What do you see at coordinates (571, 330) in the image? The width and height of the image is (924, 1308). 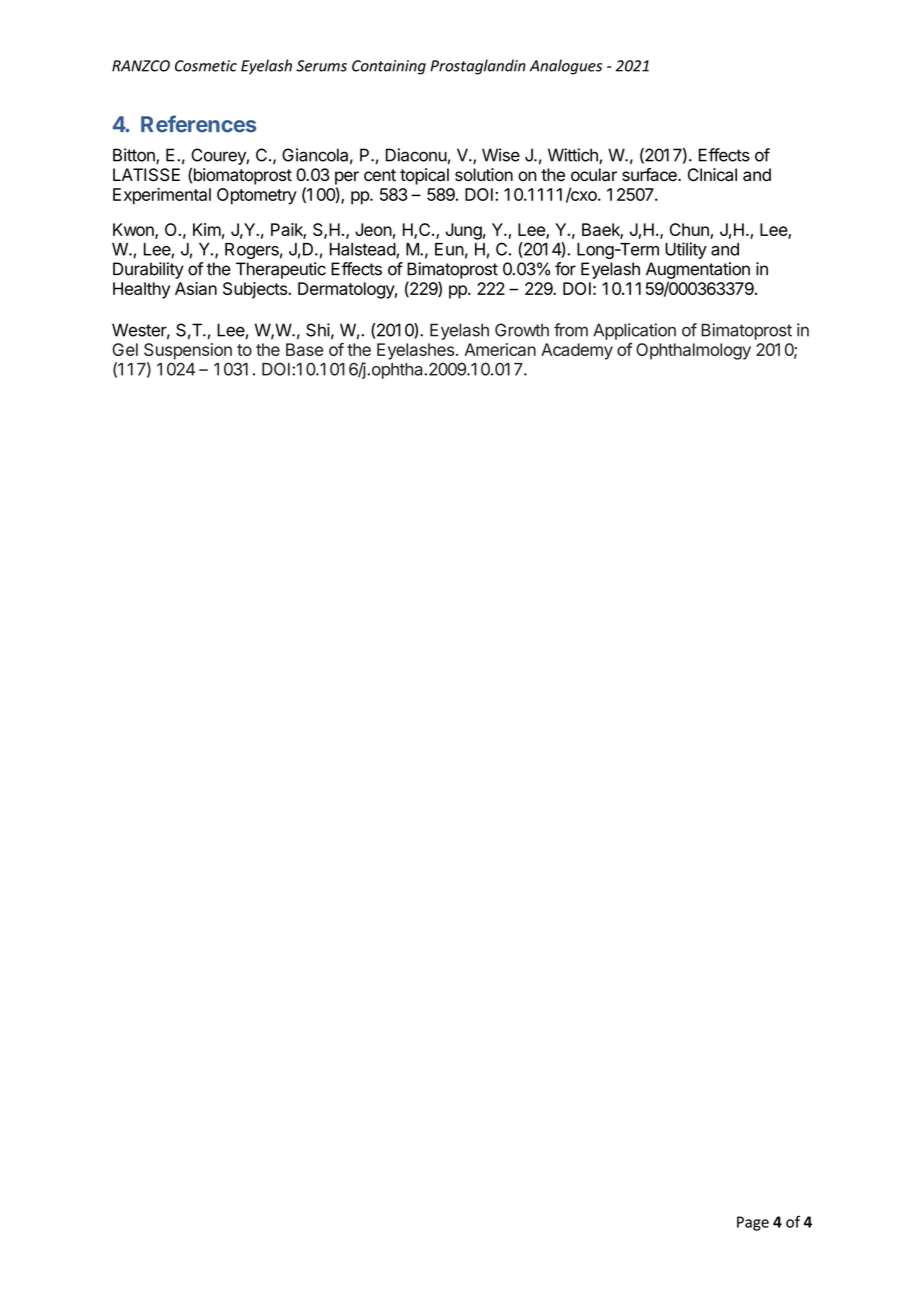 I see `from` at bounding box center [571, 330].
